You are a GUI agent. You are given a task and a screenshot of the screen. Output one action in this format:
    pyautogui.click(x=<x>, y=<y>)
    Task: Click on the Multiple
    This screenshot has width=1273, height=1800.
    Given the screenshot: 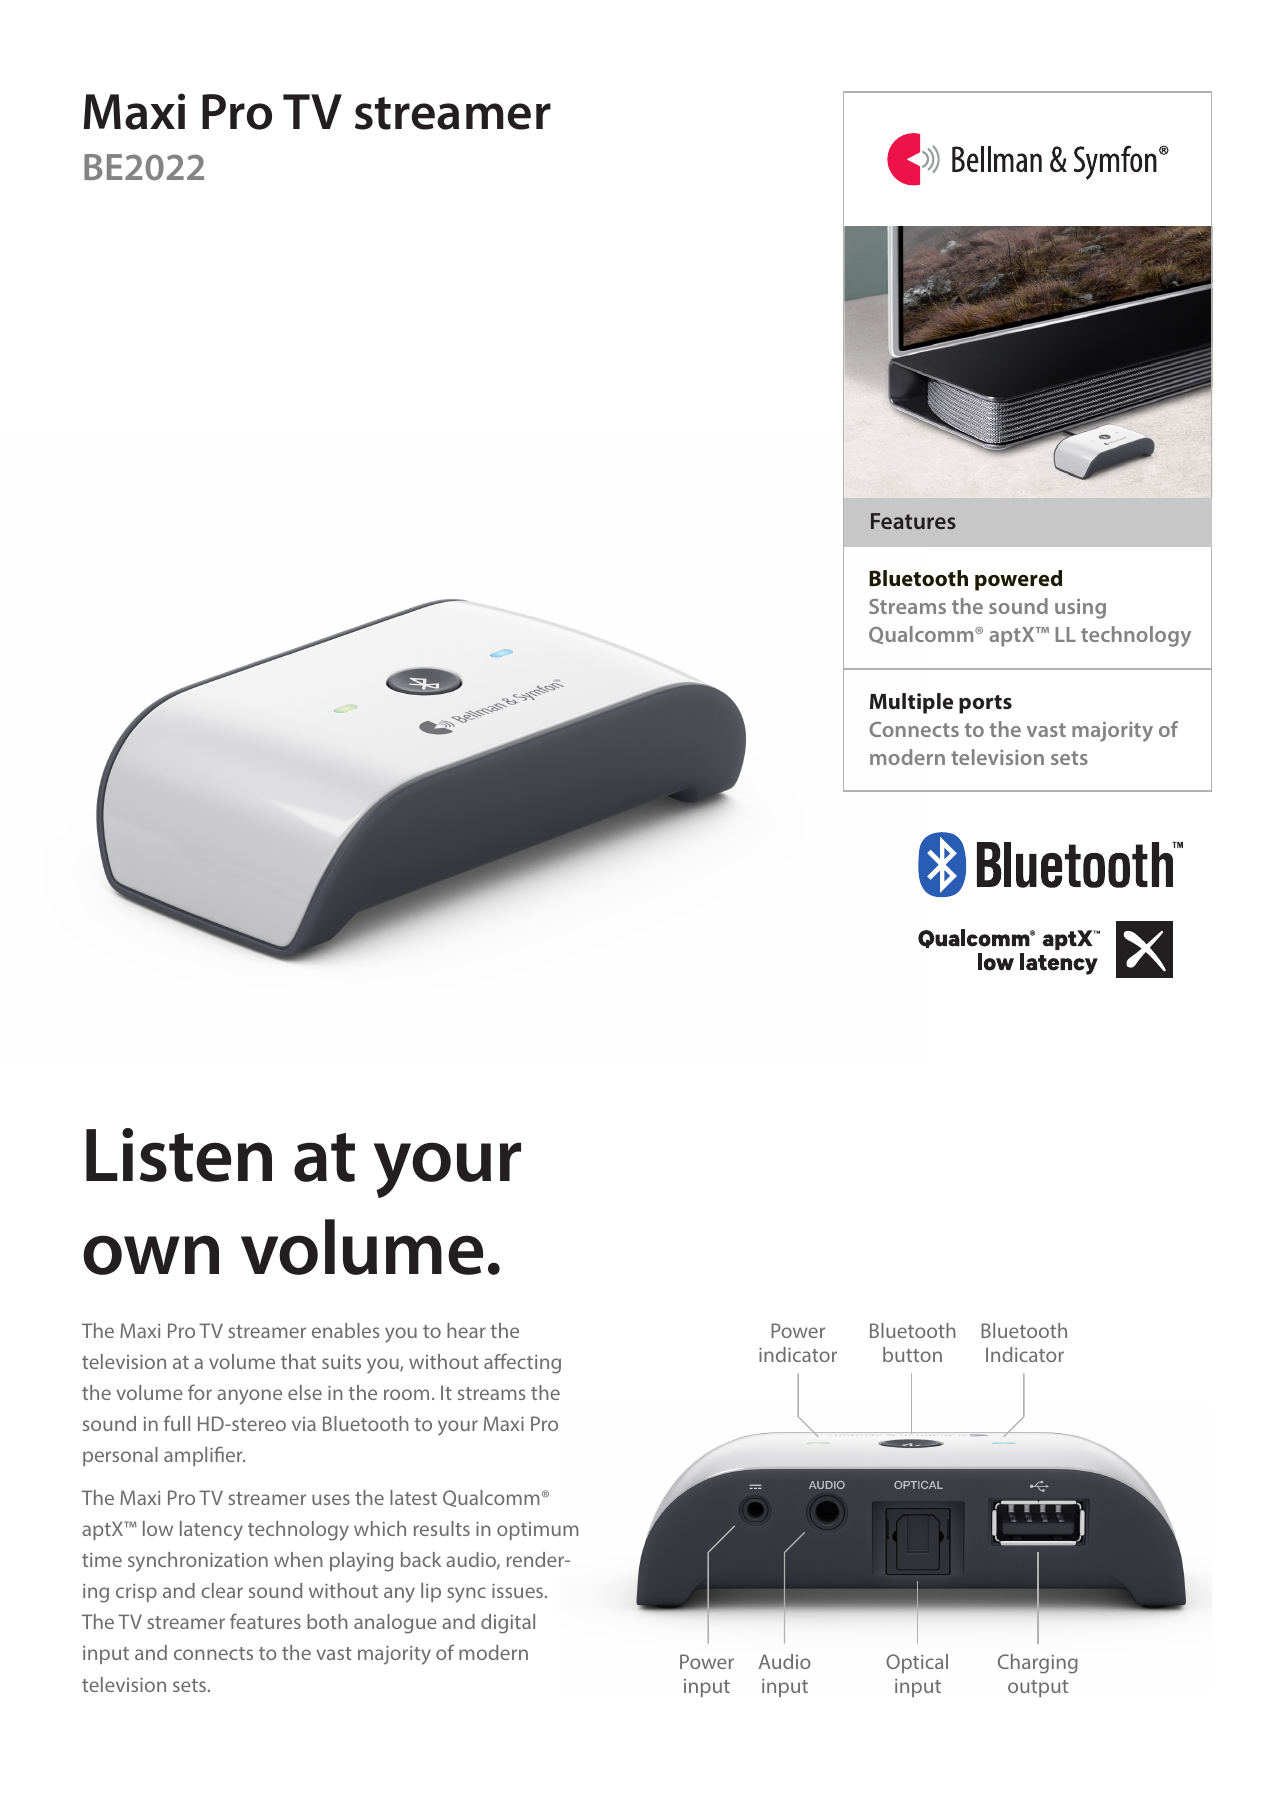 What is the action you would take?
    pyautogui.click(x=911, y=703)
